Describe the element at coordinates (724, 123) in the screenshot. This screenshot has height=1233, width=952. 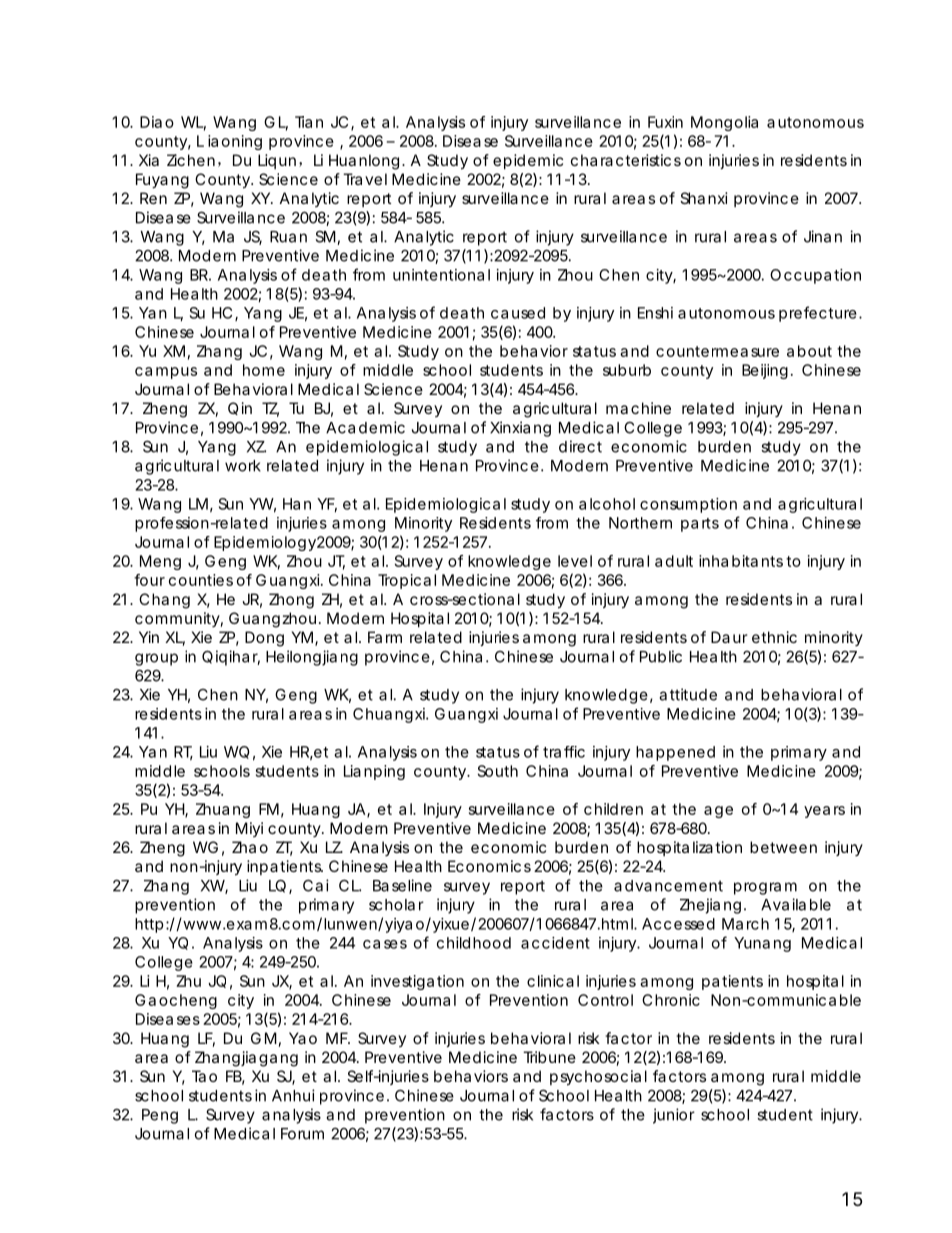
I see `Mongolia` at that location.
